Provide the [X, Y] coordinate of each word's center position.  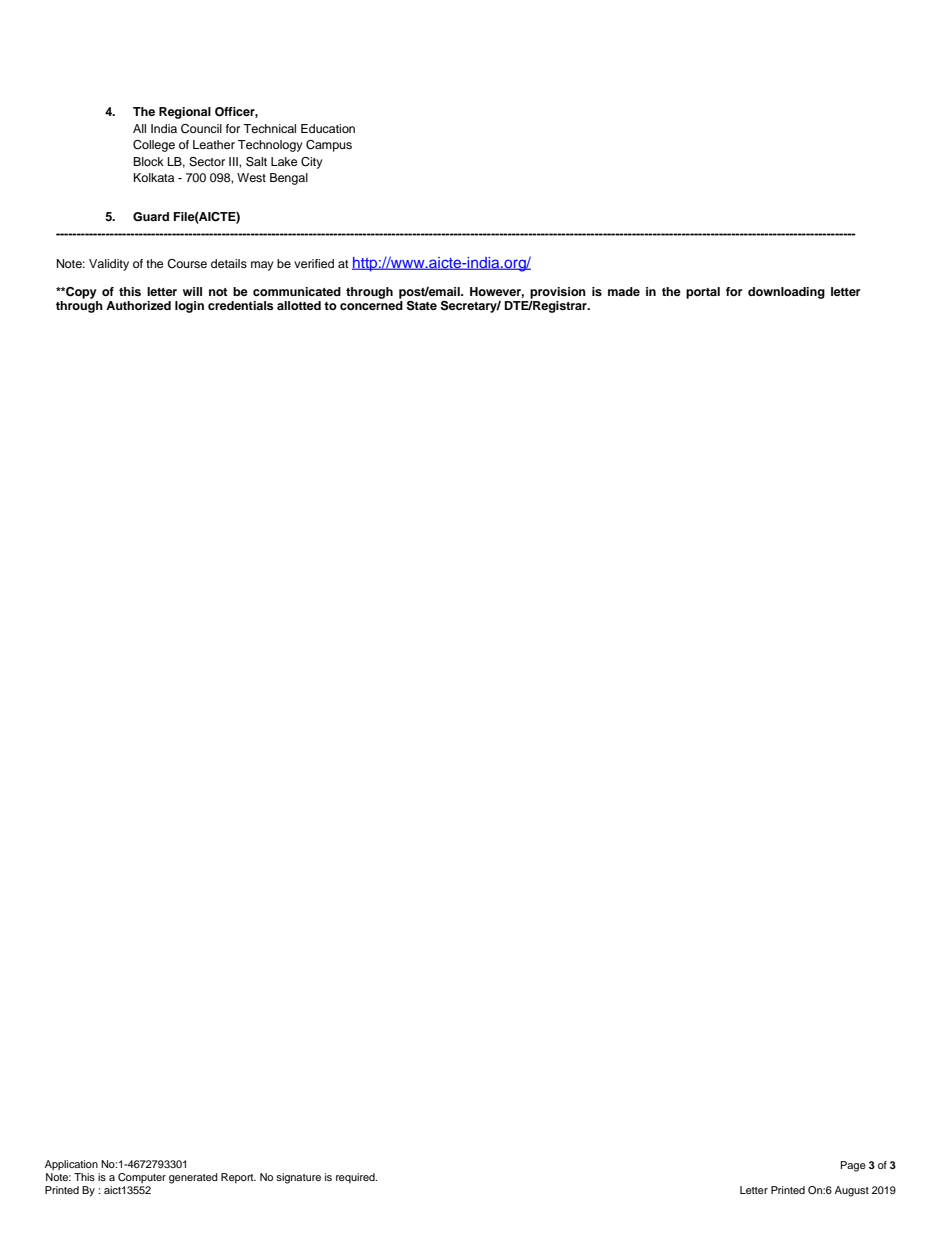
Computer [142, 1178]
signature [298, 1178]
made [624, 291]
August [852, 1191]
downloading [786, 293]
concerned [371, 305]
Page [853, 1166]
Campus [329, 146]
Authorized [138, 305]
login [189, 307]
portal [703, 293]
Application [71, 1165]
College [154, 146]
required [356, 1178]
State [422, 306]
